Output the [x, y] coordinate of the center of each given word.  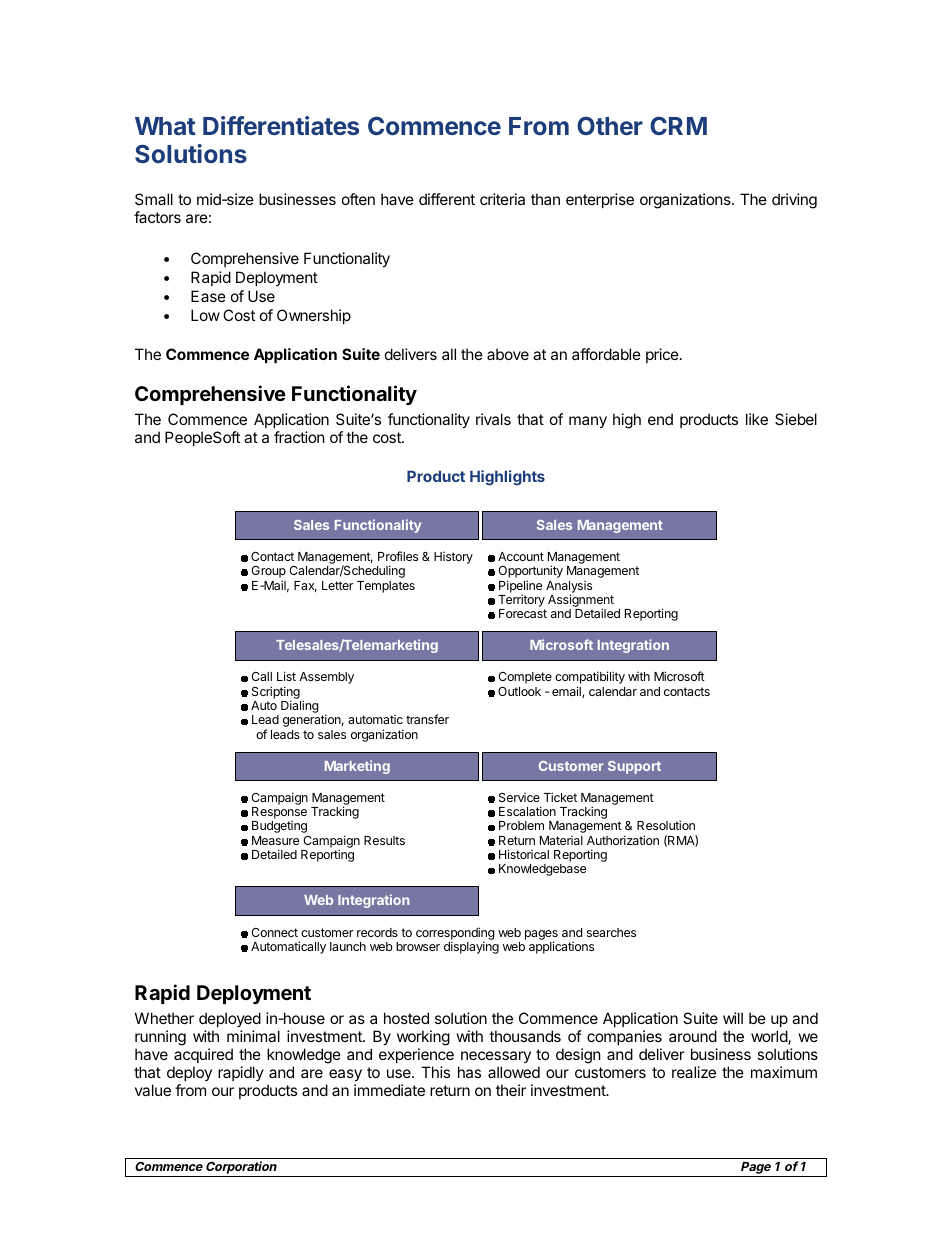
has [469, 1072]
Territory [521, 600]
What [165, 126]
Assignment [581, 602]
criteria [502, 199]
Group [268, 573]
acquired [203, 1055]
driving [794, 201]
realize [694, 1072]
